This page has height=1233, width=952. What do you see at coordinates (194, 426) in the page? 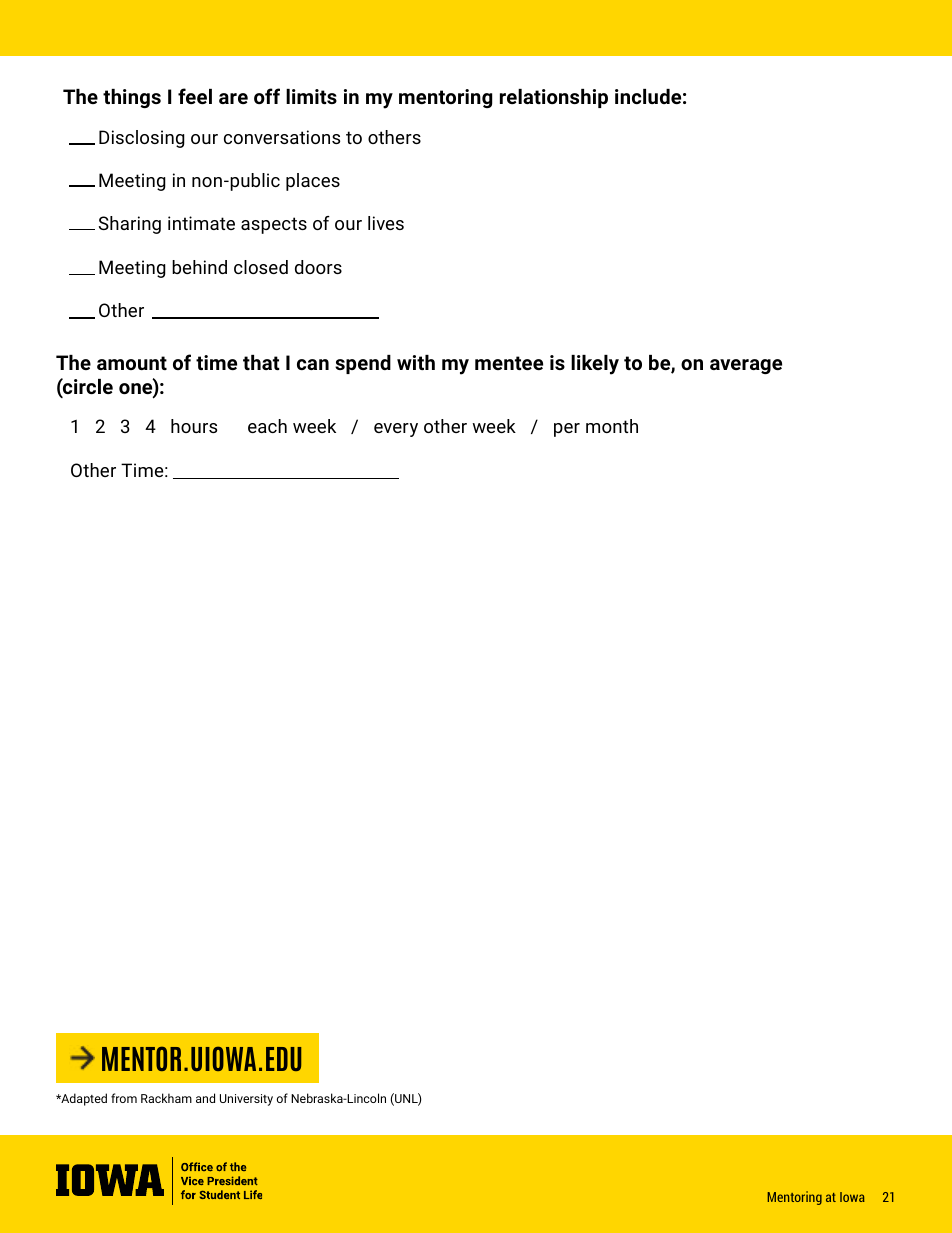
I see `hours` at bounding box center [194, 426].
